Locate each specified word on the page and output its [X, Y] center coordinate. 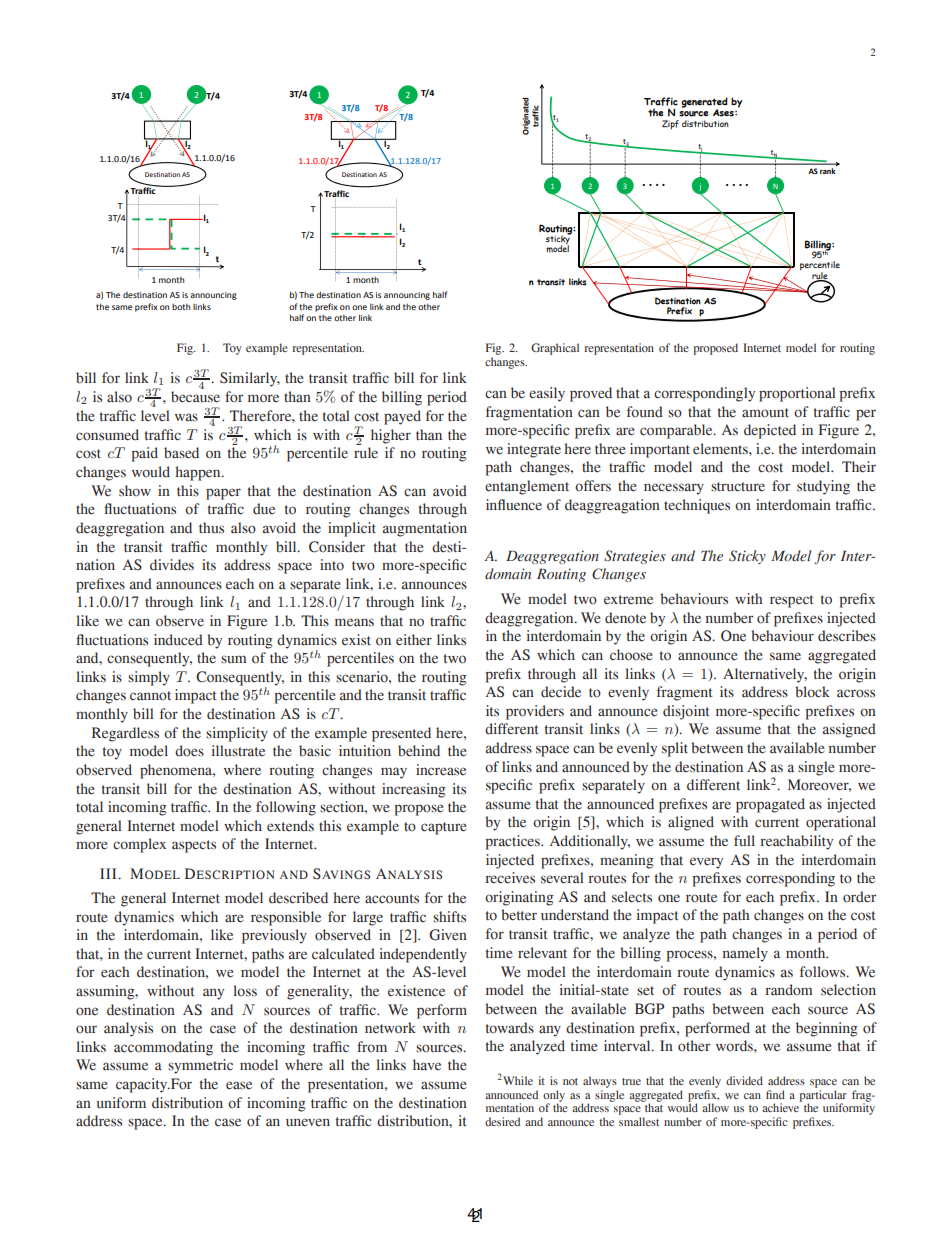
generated [704, 103]
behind [419, 751]
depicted [770, 431]
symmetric [200, 1066]
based [181, 453]
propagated [770, 805]
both [181, 307]
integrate [534, 450]
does [189, 751]
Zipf [670, 125]
